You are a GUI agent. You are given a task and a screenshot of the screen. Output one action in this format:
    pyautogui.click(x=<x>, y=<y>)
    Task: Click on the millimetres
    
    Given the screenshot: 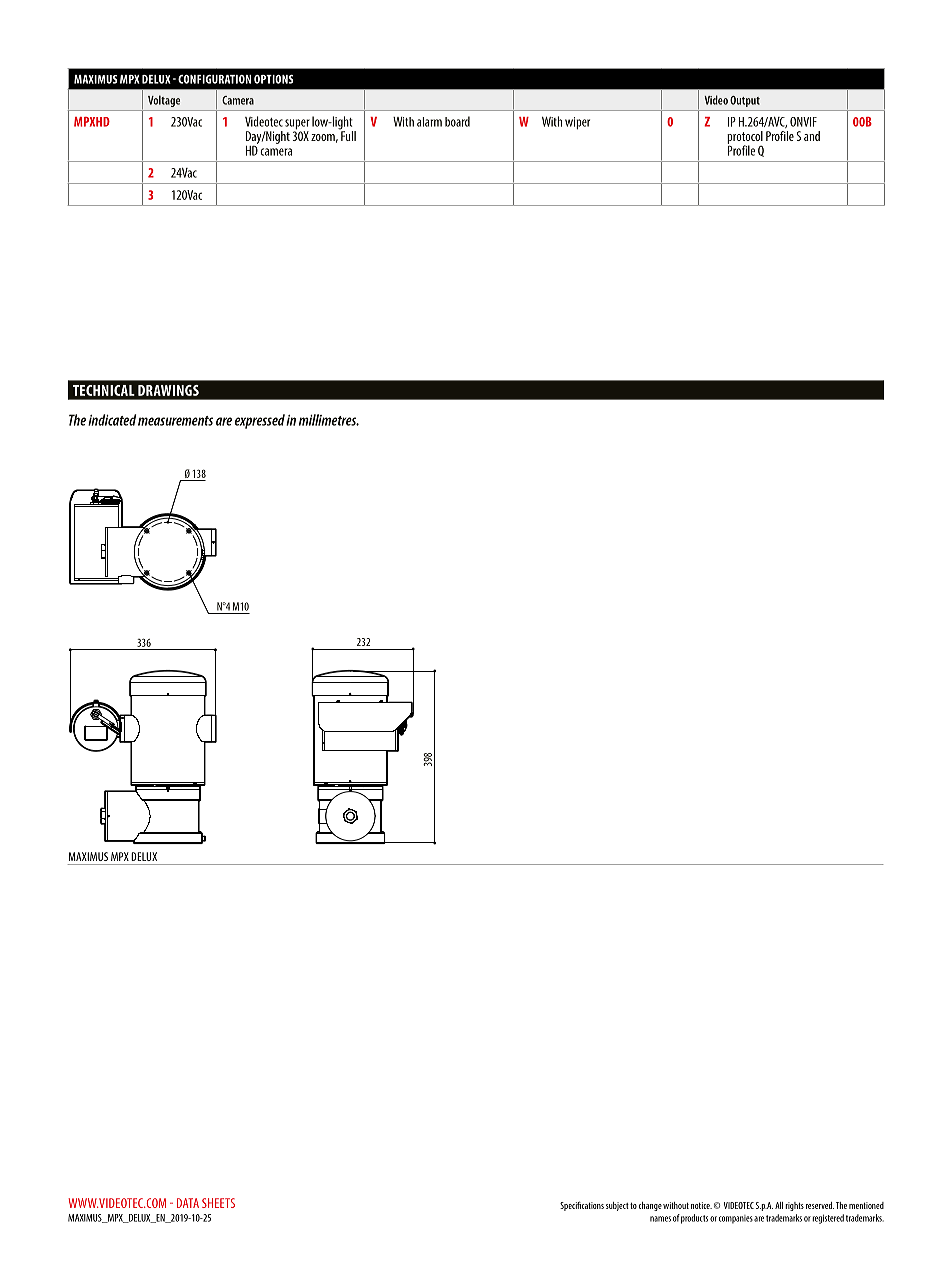 What is the action you would take?
    pyautogui.click(x=329, y=420)
